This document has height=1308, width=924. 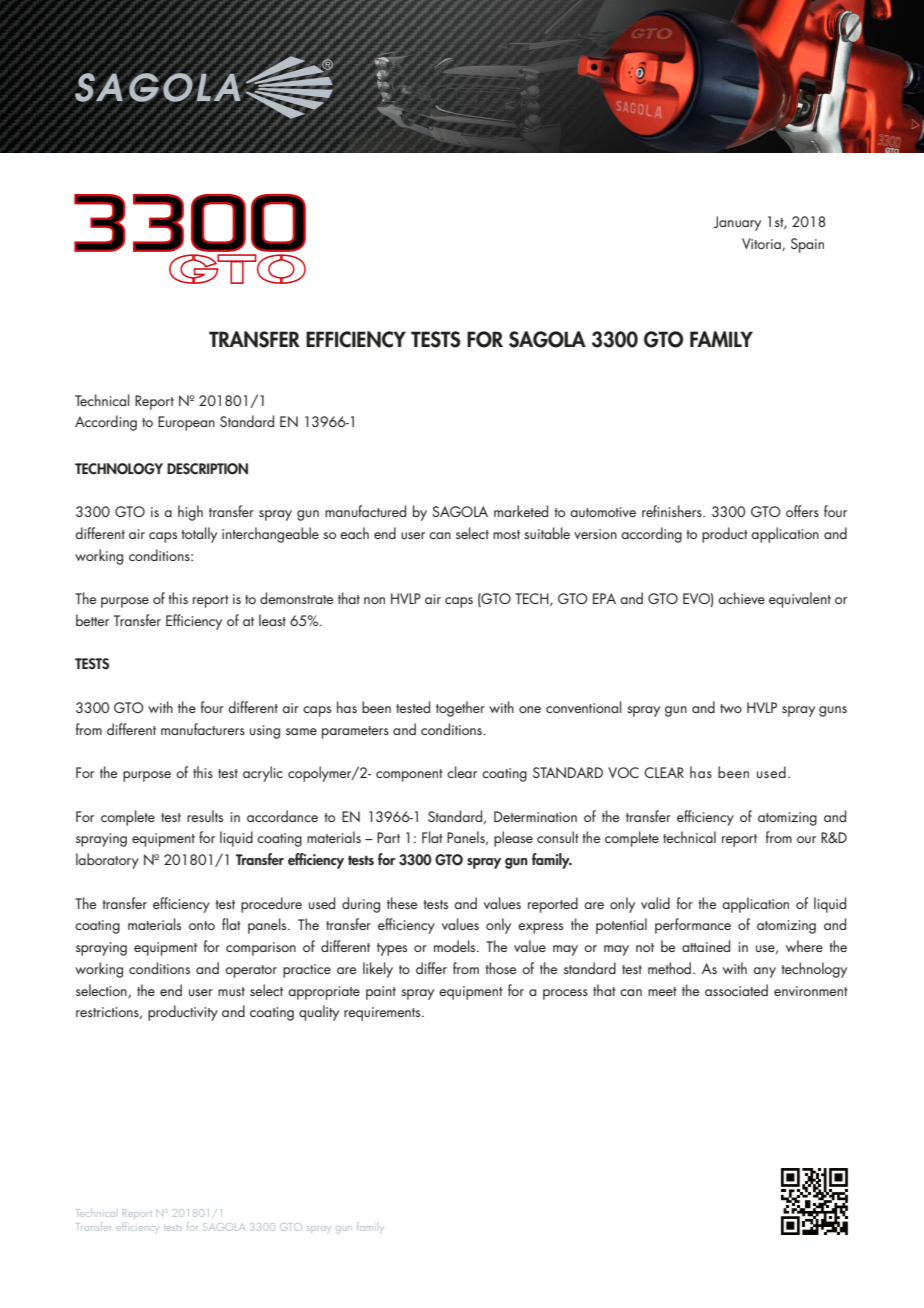 What do you see at coordinates (186, 423) in the document?
I see `European` at bounding box center [186, 423].
